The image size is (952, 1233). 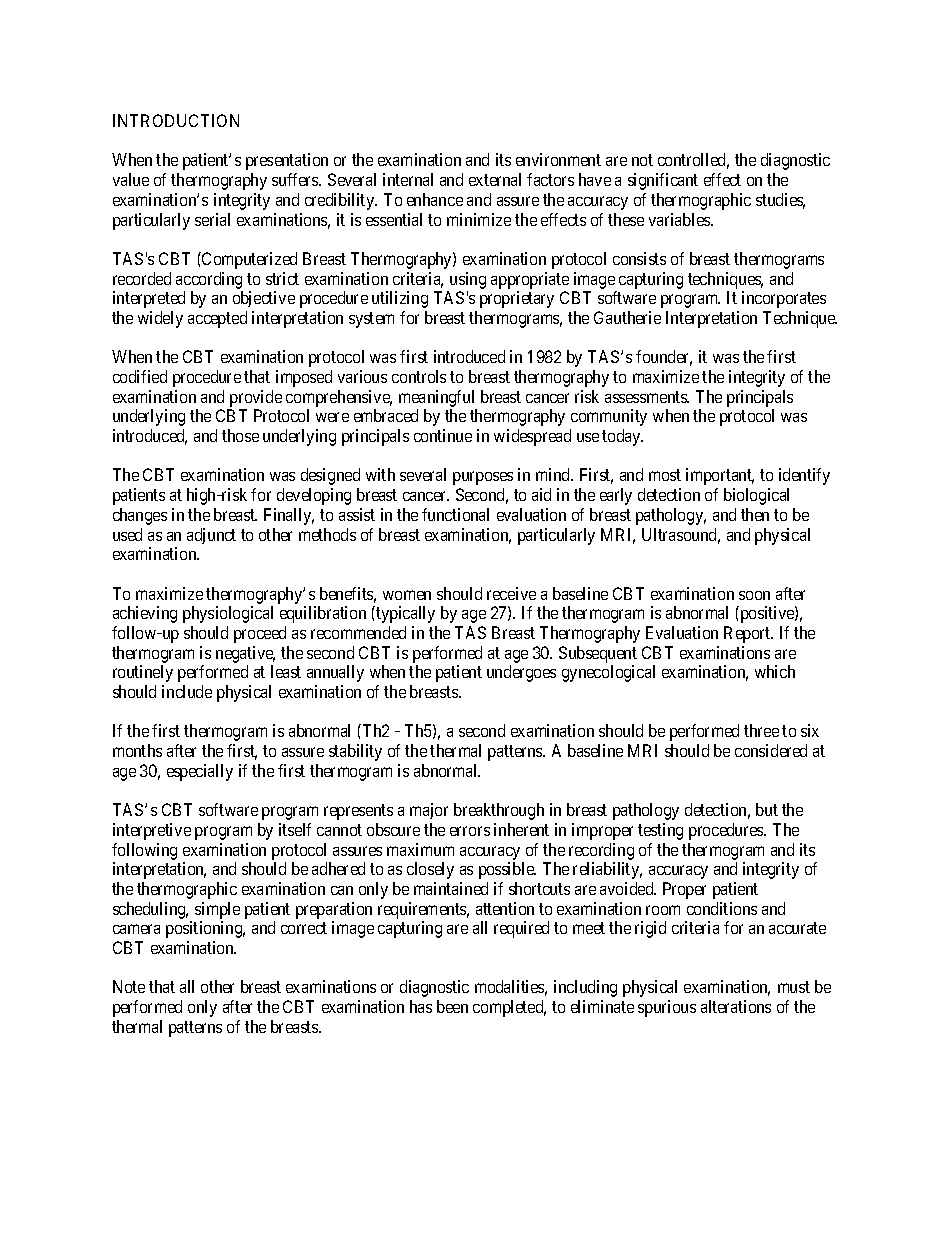 I want to click on external, so click(x=495, y=179).
